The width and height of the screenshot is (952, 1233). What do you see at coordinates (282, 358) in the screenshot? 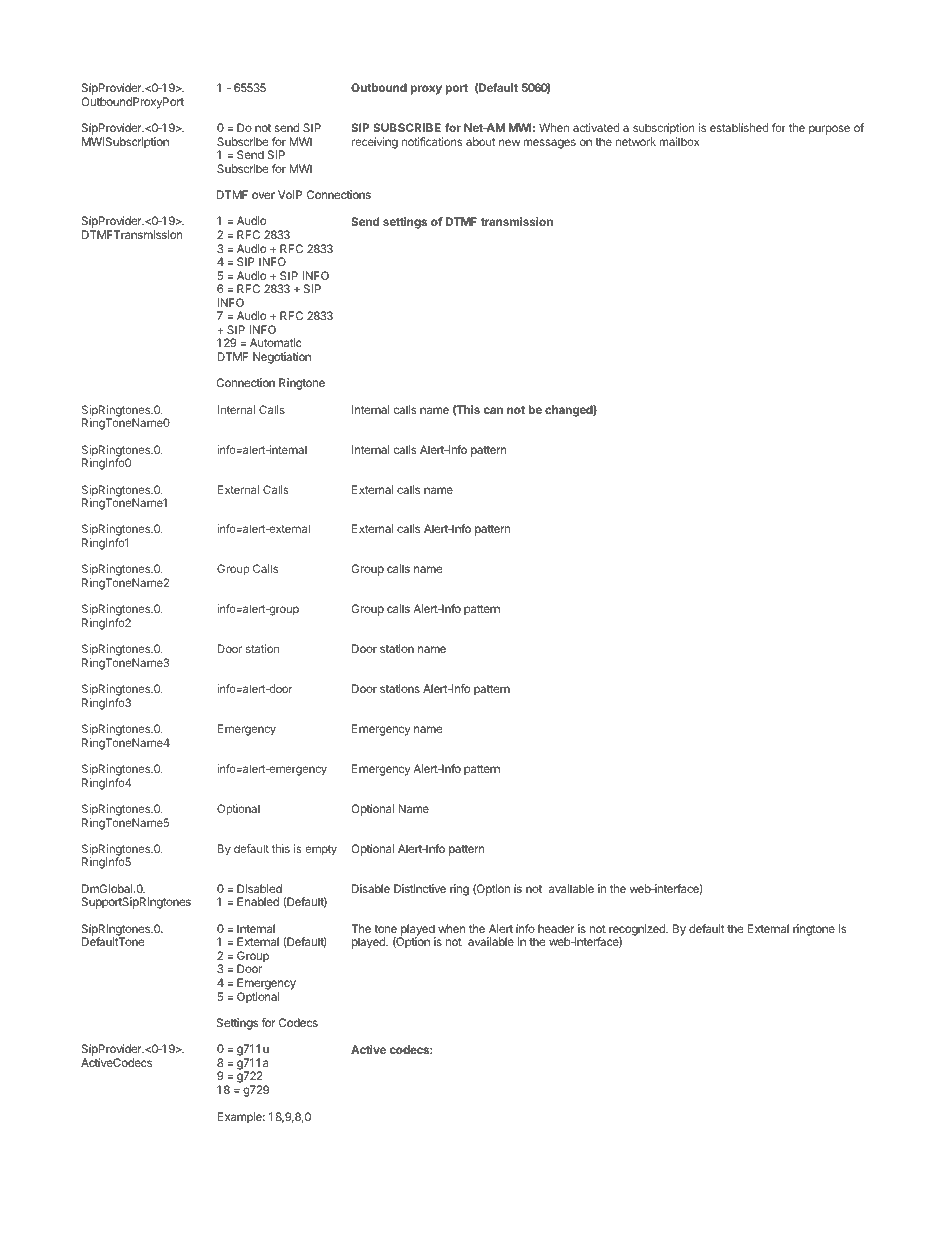
I see `Negotiation` at bounding box center [282, 358].
